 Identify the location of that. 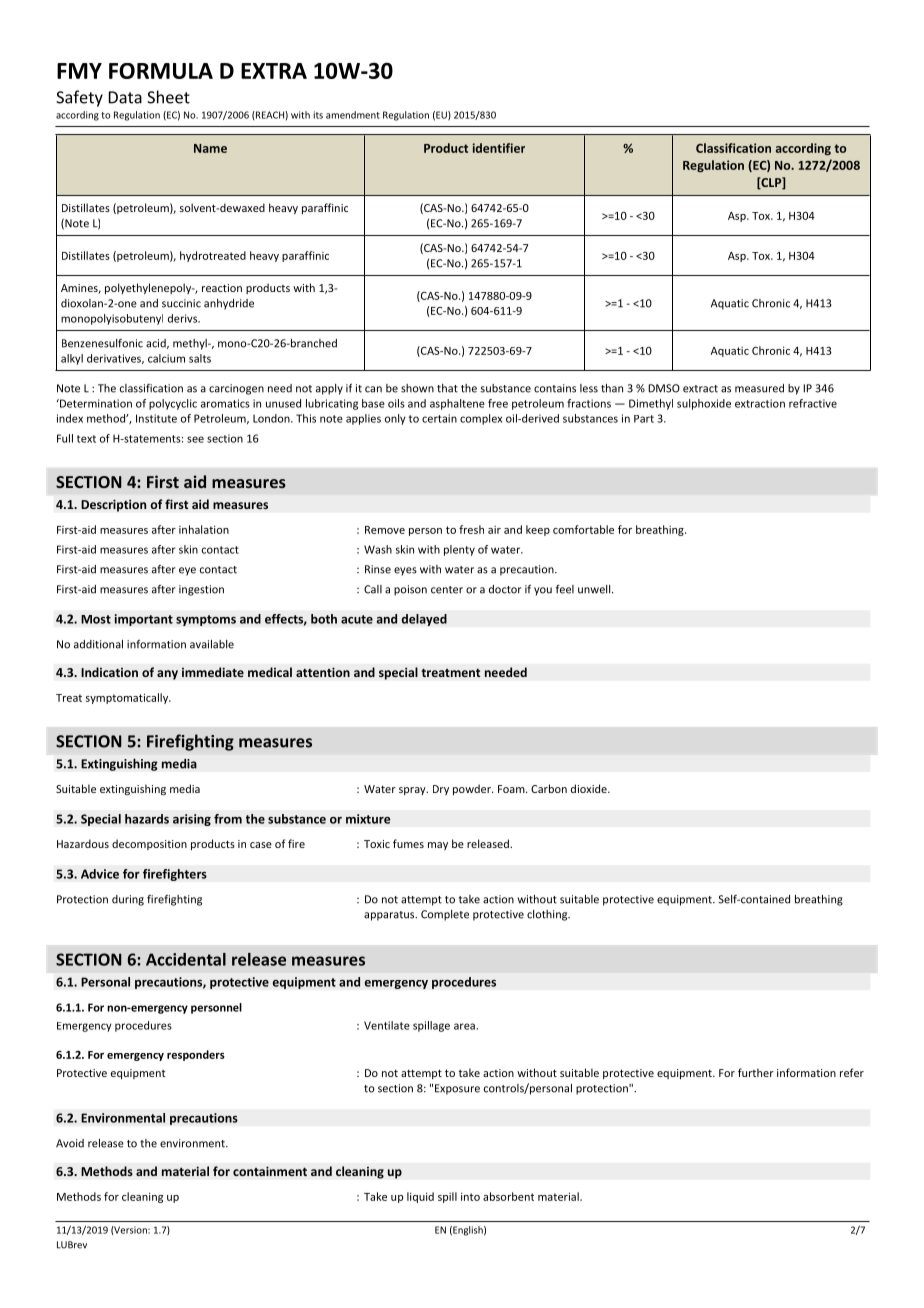
(447, 388).
